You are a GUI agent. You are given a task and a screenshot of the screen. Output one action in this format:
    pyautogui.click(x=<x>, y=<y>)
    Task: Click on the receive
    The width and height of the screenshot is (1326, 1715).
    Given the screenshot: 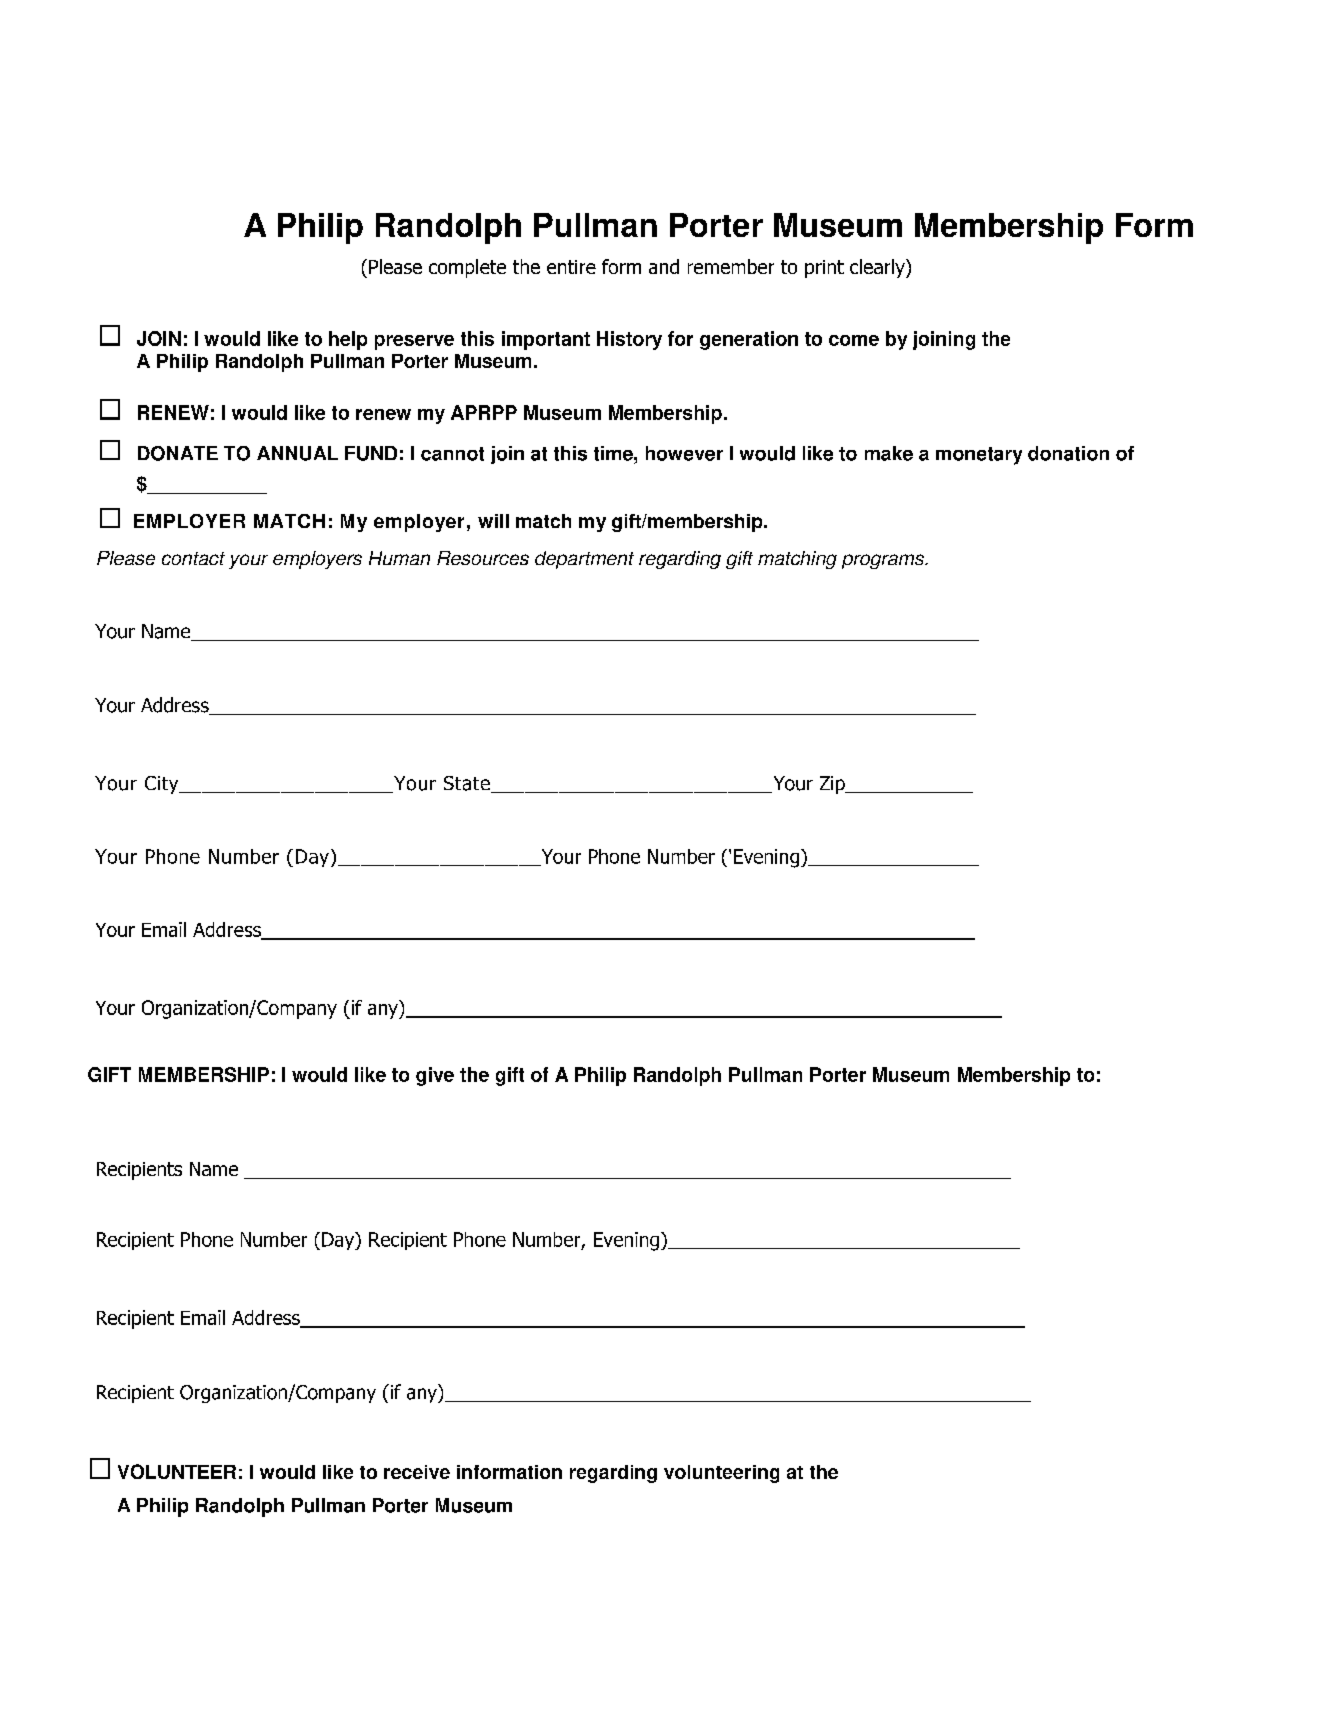 What is the action you would take?
    pyautogui.click(x=417, y=1472)
